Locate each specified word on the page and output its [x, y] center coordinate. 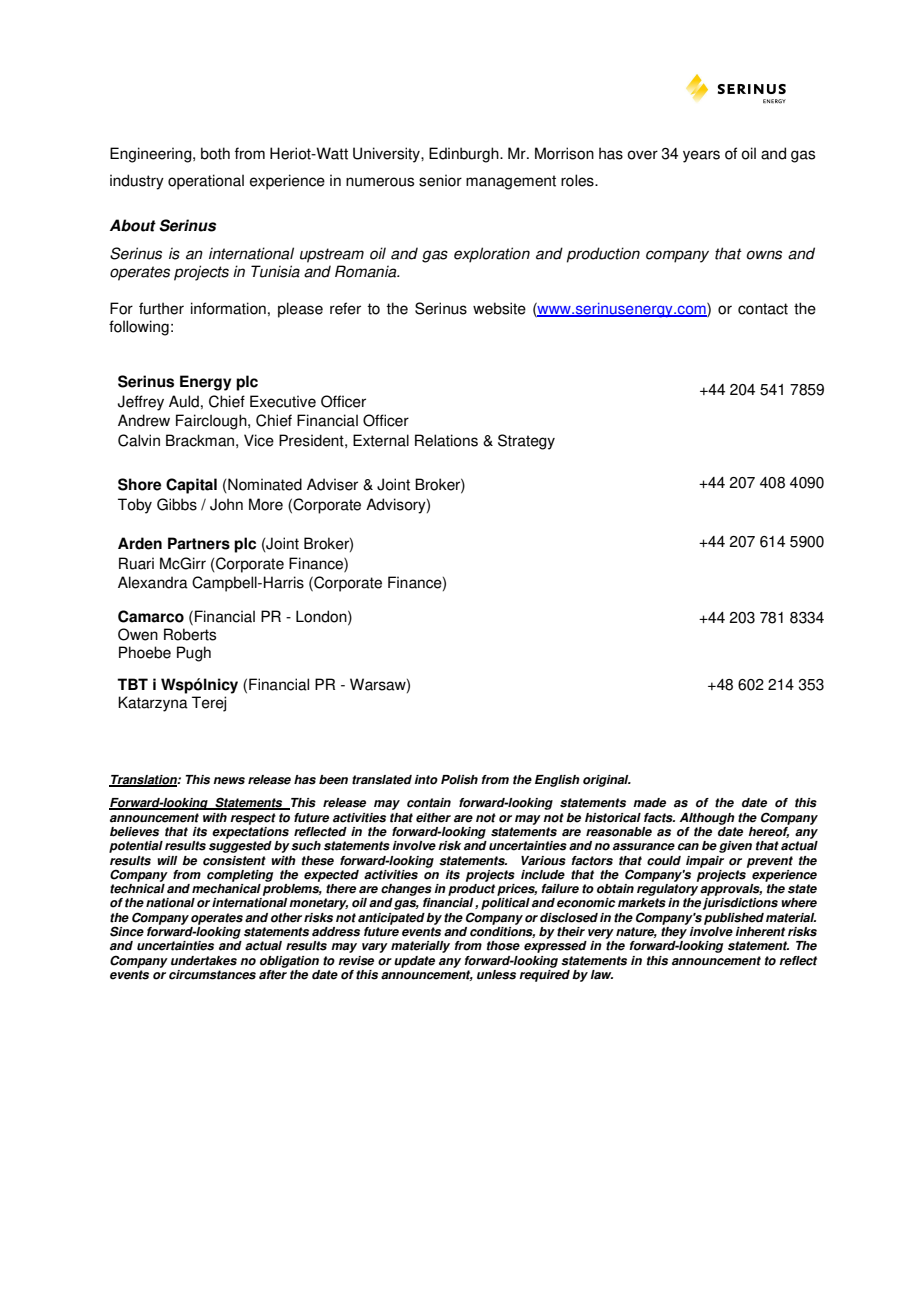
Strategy [526, 442]
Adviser [332, 484]
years [701, 156]
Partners [199, 543]
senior [440, 180]
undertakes [204, 961]
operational [206, 182]
